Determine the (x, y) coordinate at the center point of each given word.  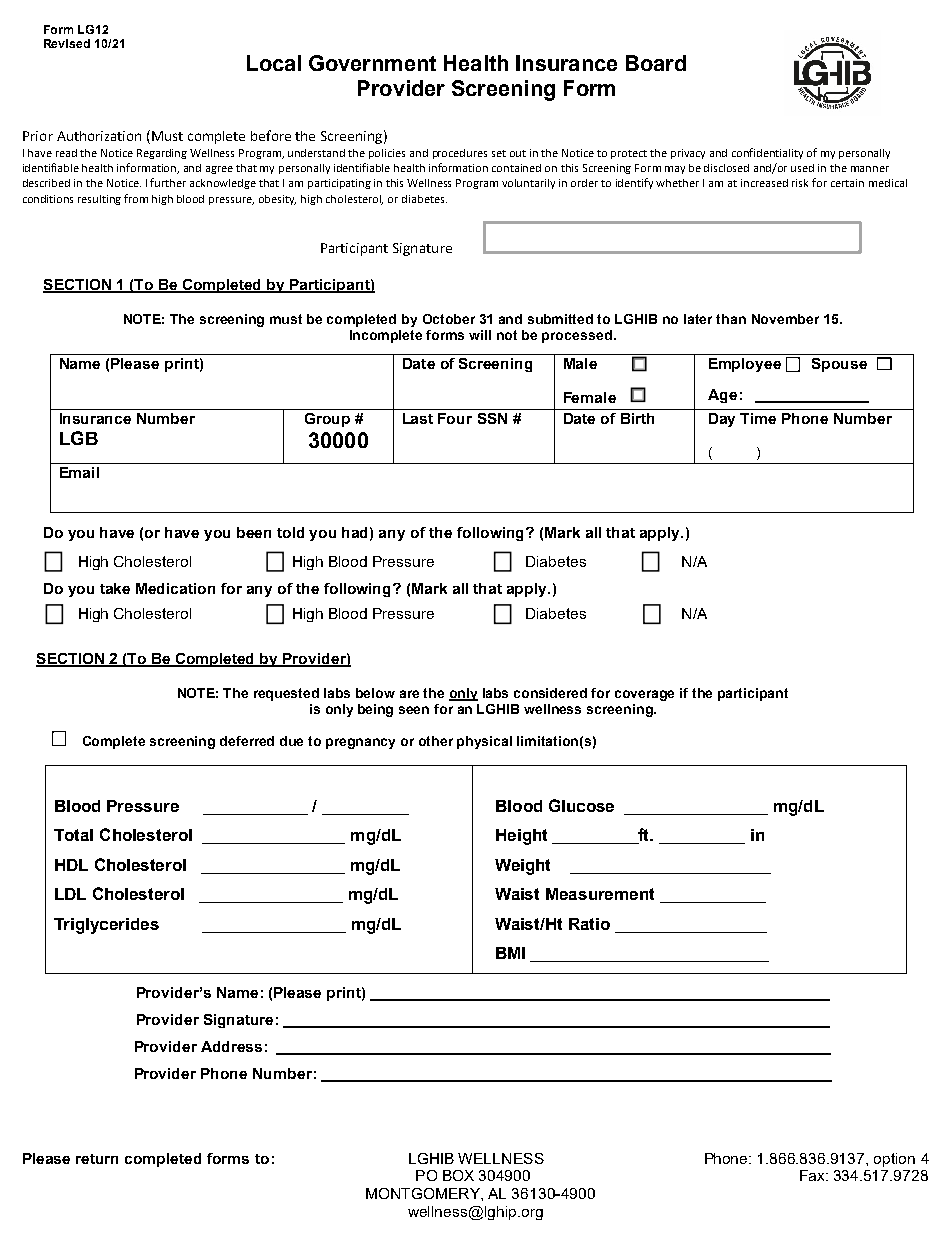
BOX (458, 1175)
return (97, 1159)
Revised (67, 43)
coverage (644, 695)
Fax (813, 1175)
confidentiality (767, 153)
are (409, 694)
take (115, 588)
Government (372, 63)
